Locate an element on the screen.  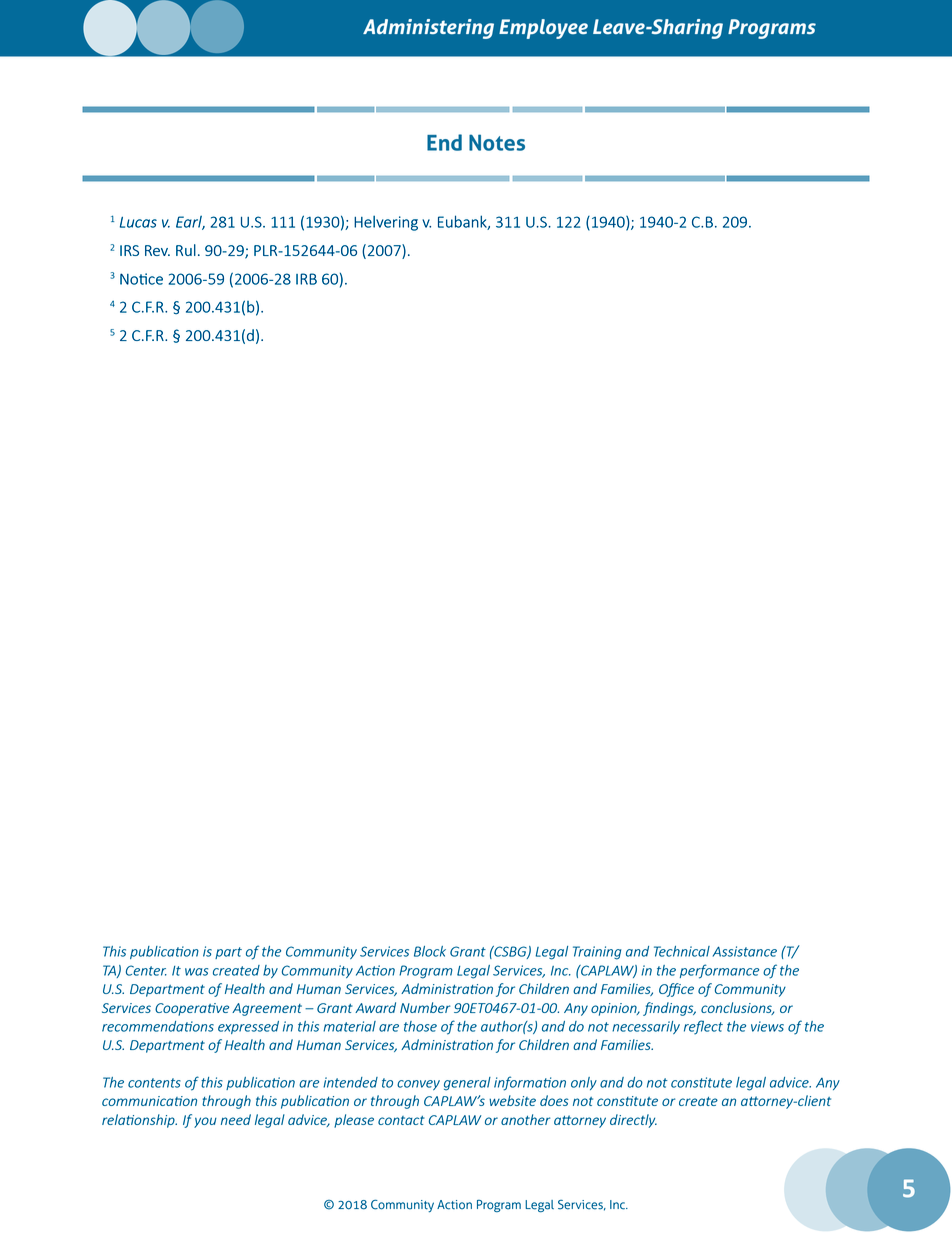
Notice is located at coordinates (141, 279).
